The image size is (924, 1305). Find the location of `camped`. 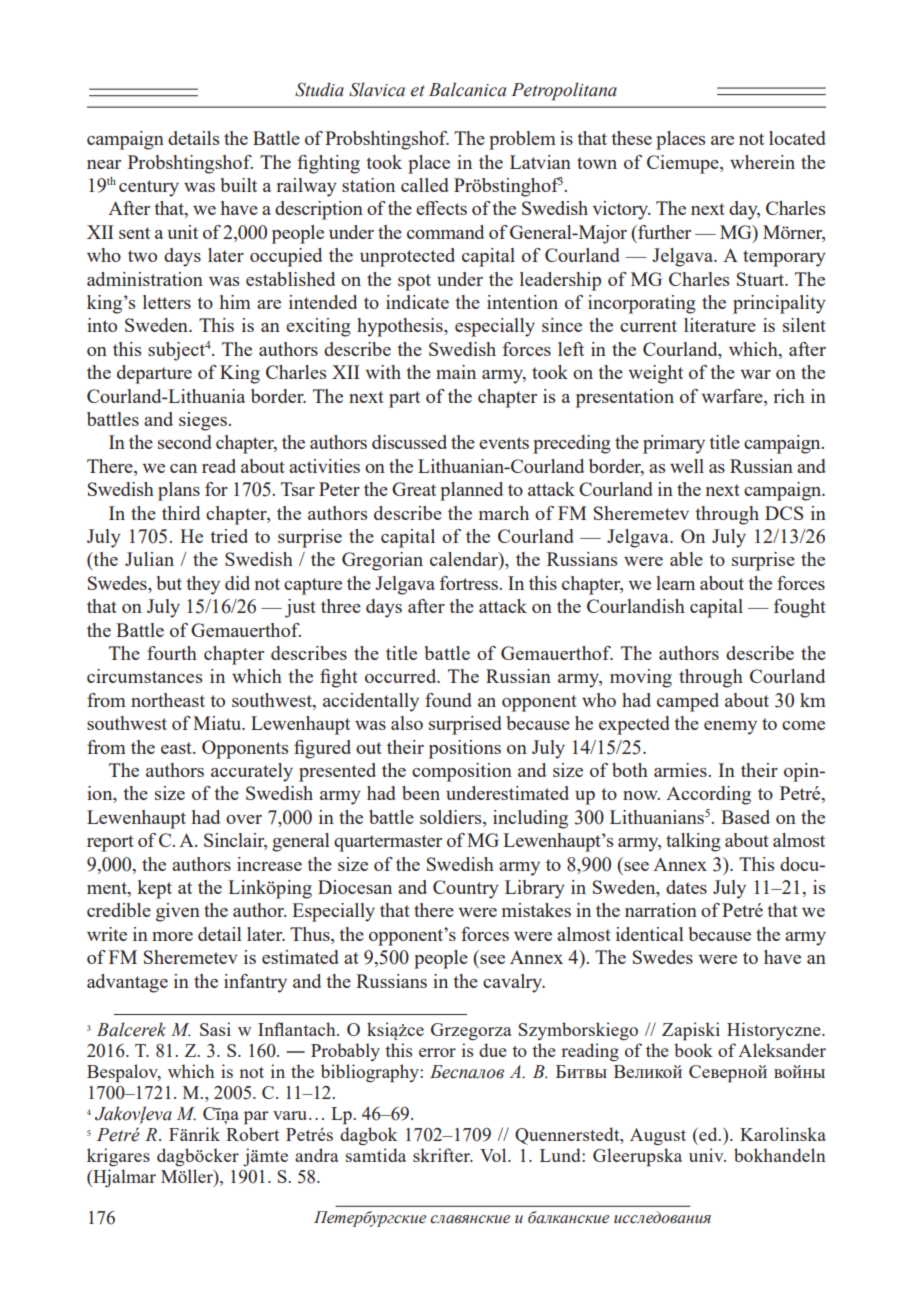

camped is located at coordinates (688, 702).
